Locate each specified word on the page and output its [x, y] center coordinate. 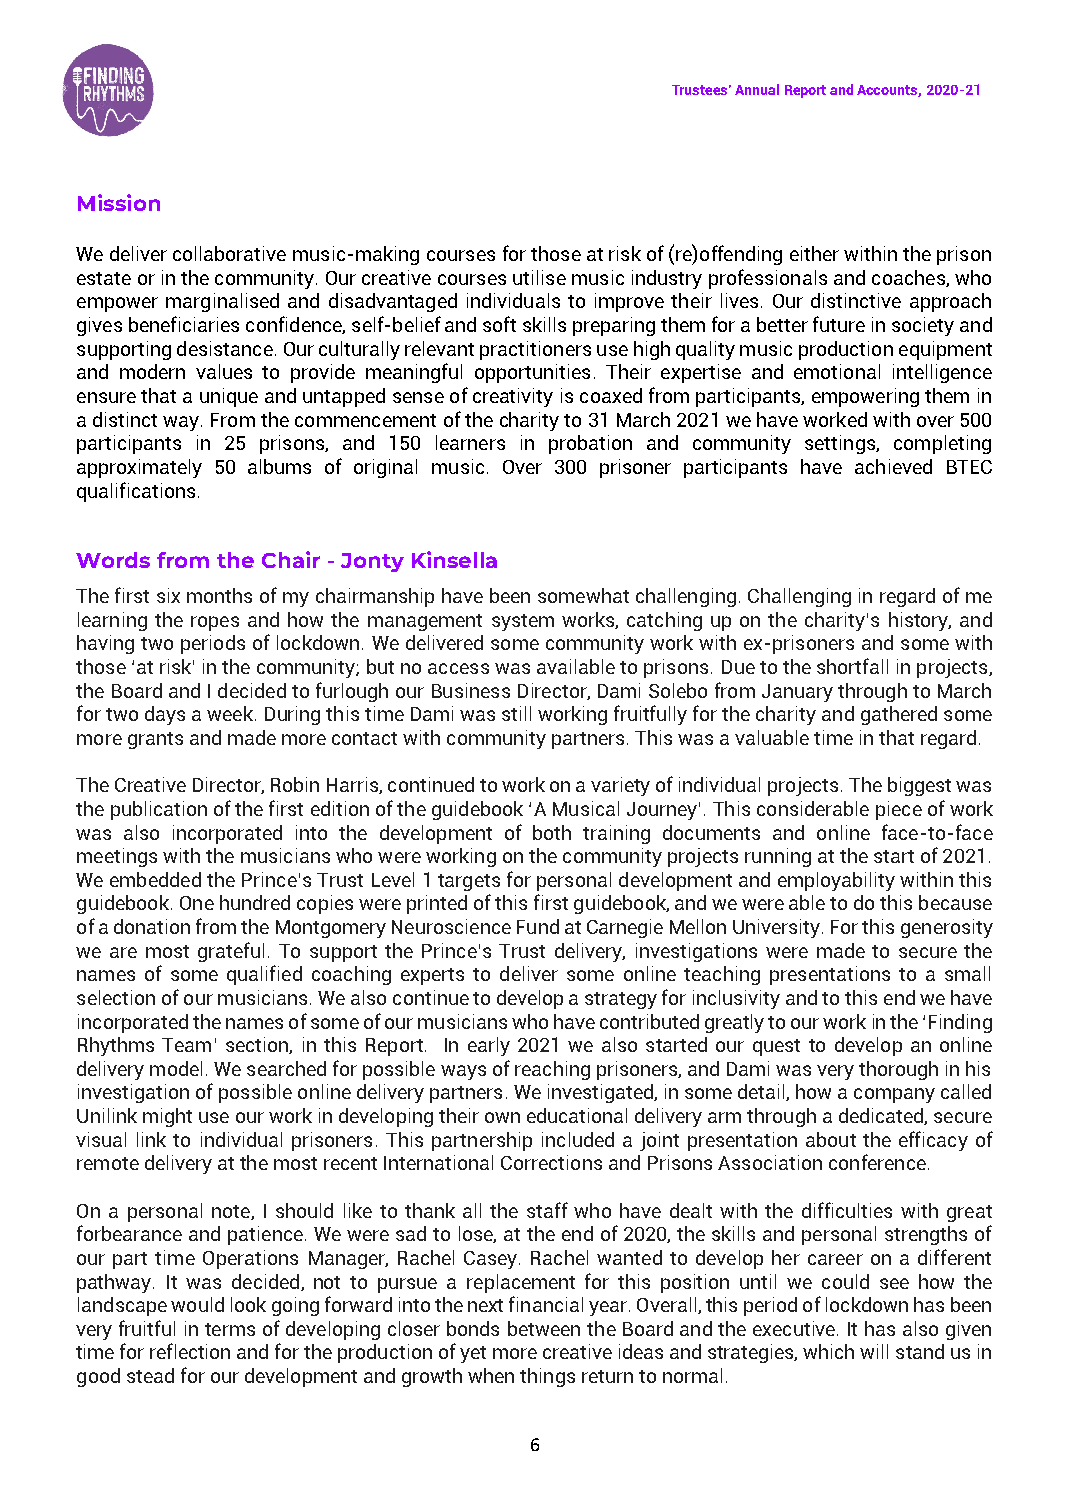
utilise [539, 277]
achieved [893, 466]
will [874, 1351]
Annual [757, 89]
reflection [190, 1351]
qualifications [136, 492]
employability [836, 881]
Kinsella [454, 559]
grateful [231, 952]
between [544, 1328]
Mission [119, 202]
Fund [538, 926]
